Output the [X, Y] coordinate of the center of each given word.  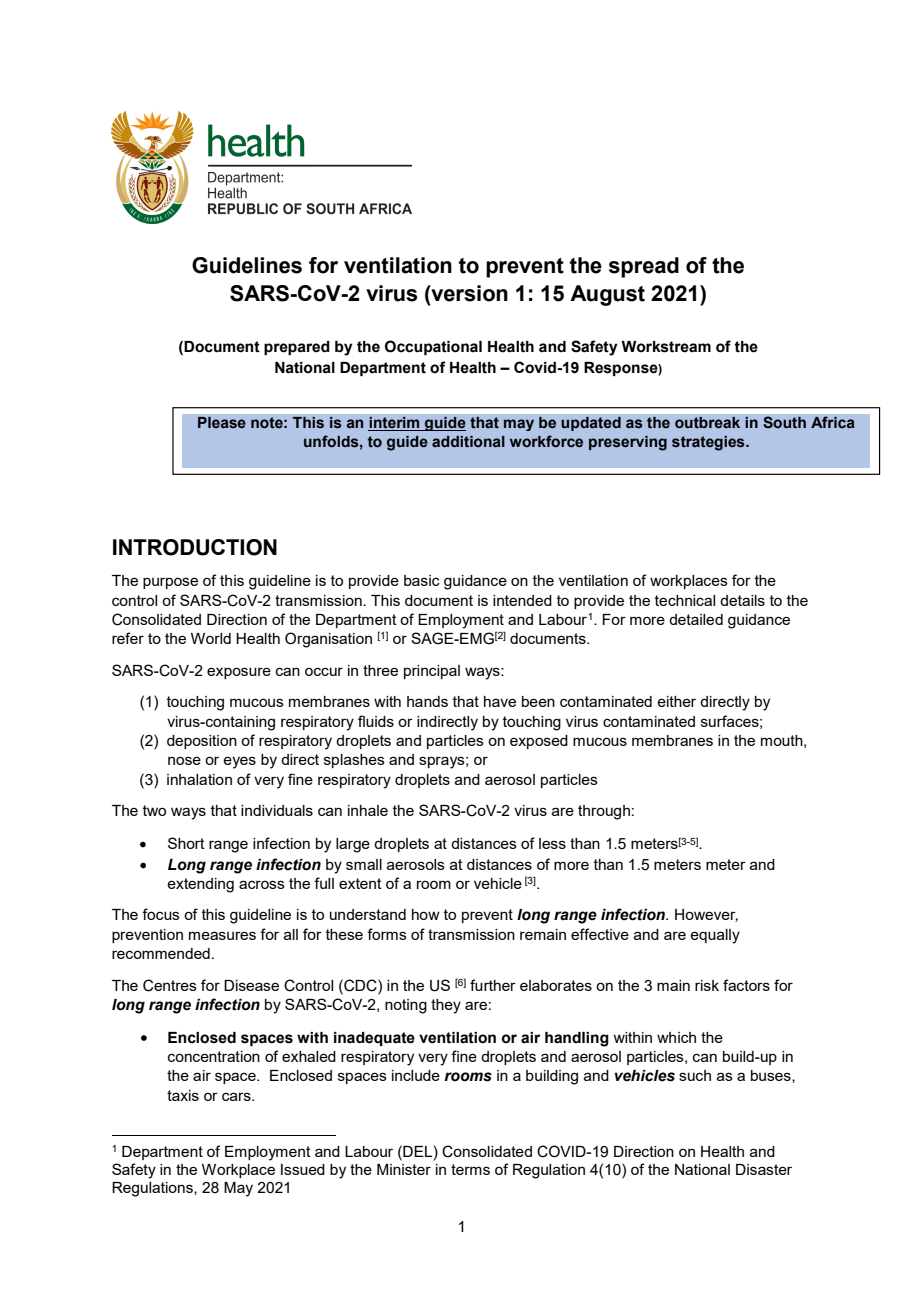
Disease [251, 985]
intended [522, 600]
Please [222, 423]
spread [644, 267]
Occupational [433, 347]
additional [468, 441]
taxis [183, 1095]
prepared [297, 348]
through [604, 812]
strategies [709, 443]
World [211, 638]
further [493, 985]
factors [746, 985]
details [742, 600]
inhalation [199, 779]
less [552, 843]
